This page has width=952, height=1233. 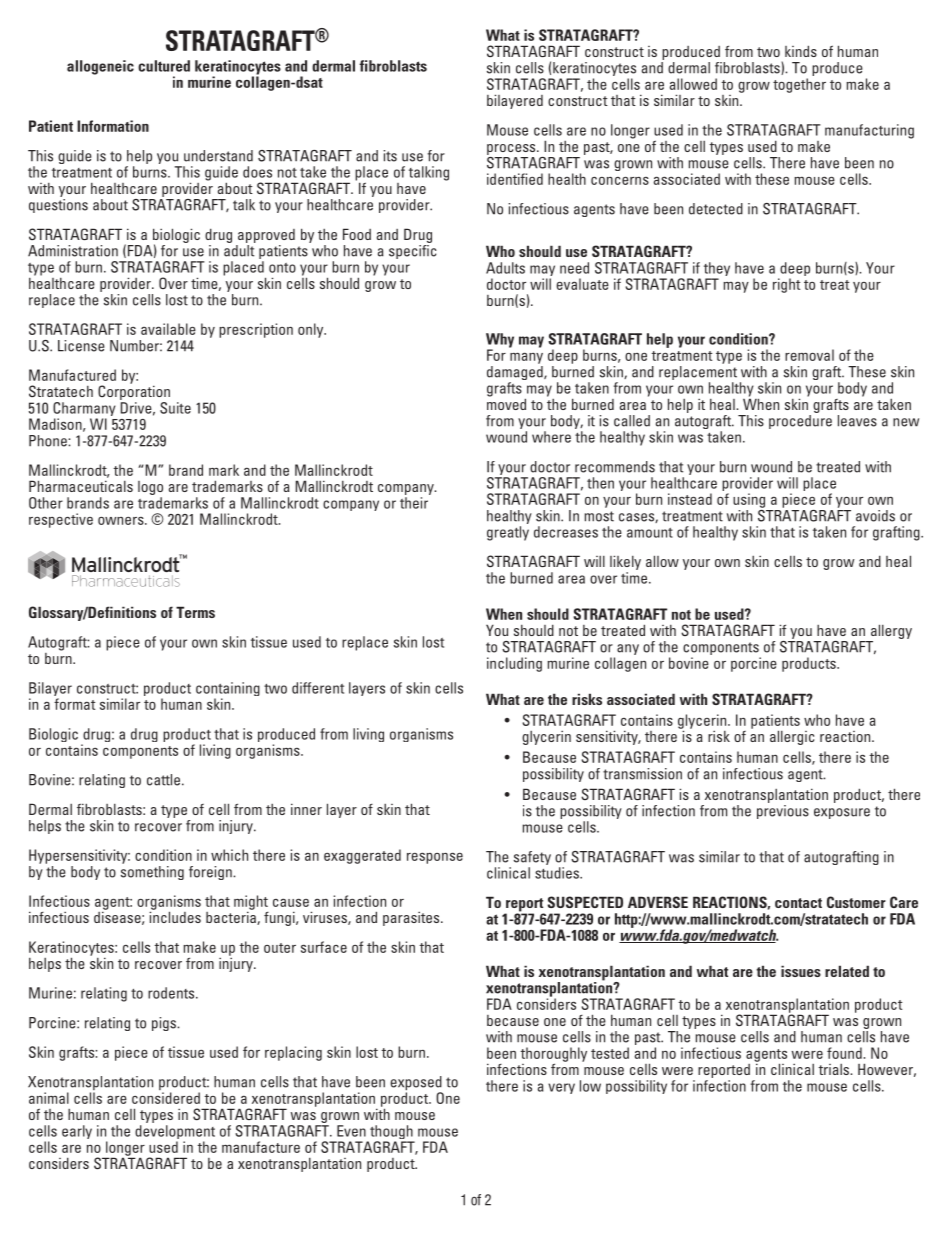 I want to click on greatly, so click(x=508, y=533).
